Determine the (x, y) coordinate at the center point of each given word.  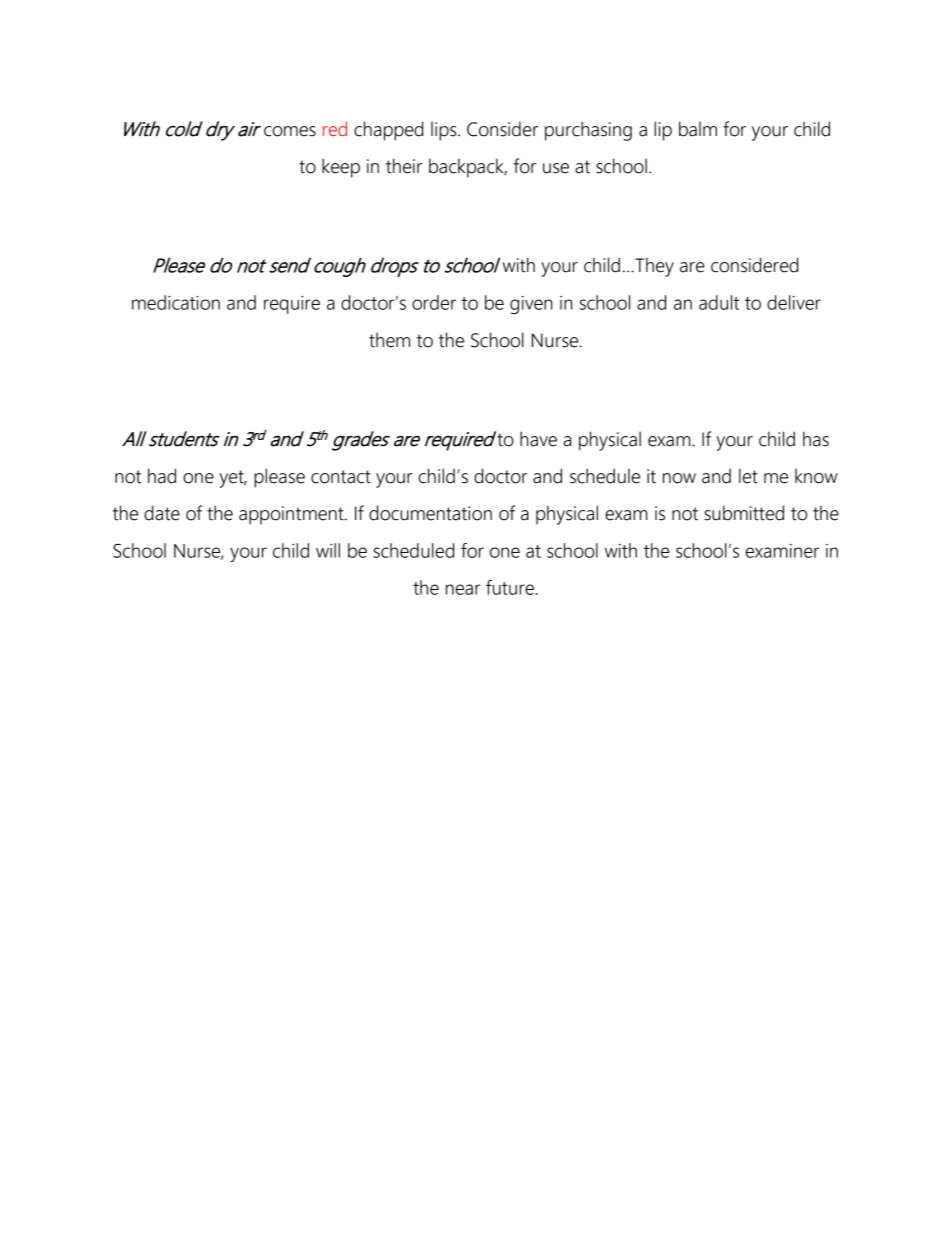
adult (719, 302)
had (162, 476)
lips (443, 131)
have (538, 439)
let (748, 476)
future (511, 587)
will (328, 550)
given (531, 305)
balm (698, 129)
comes (290, 131)
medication (176, 302)
